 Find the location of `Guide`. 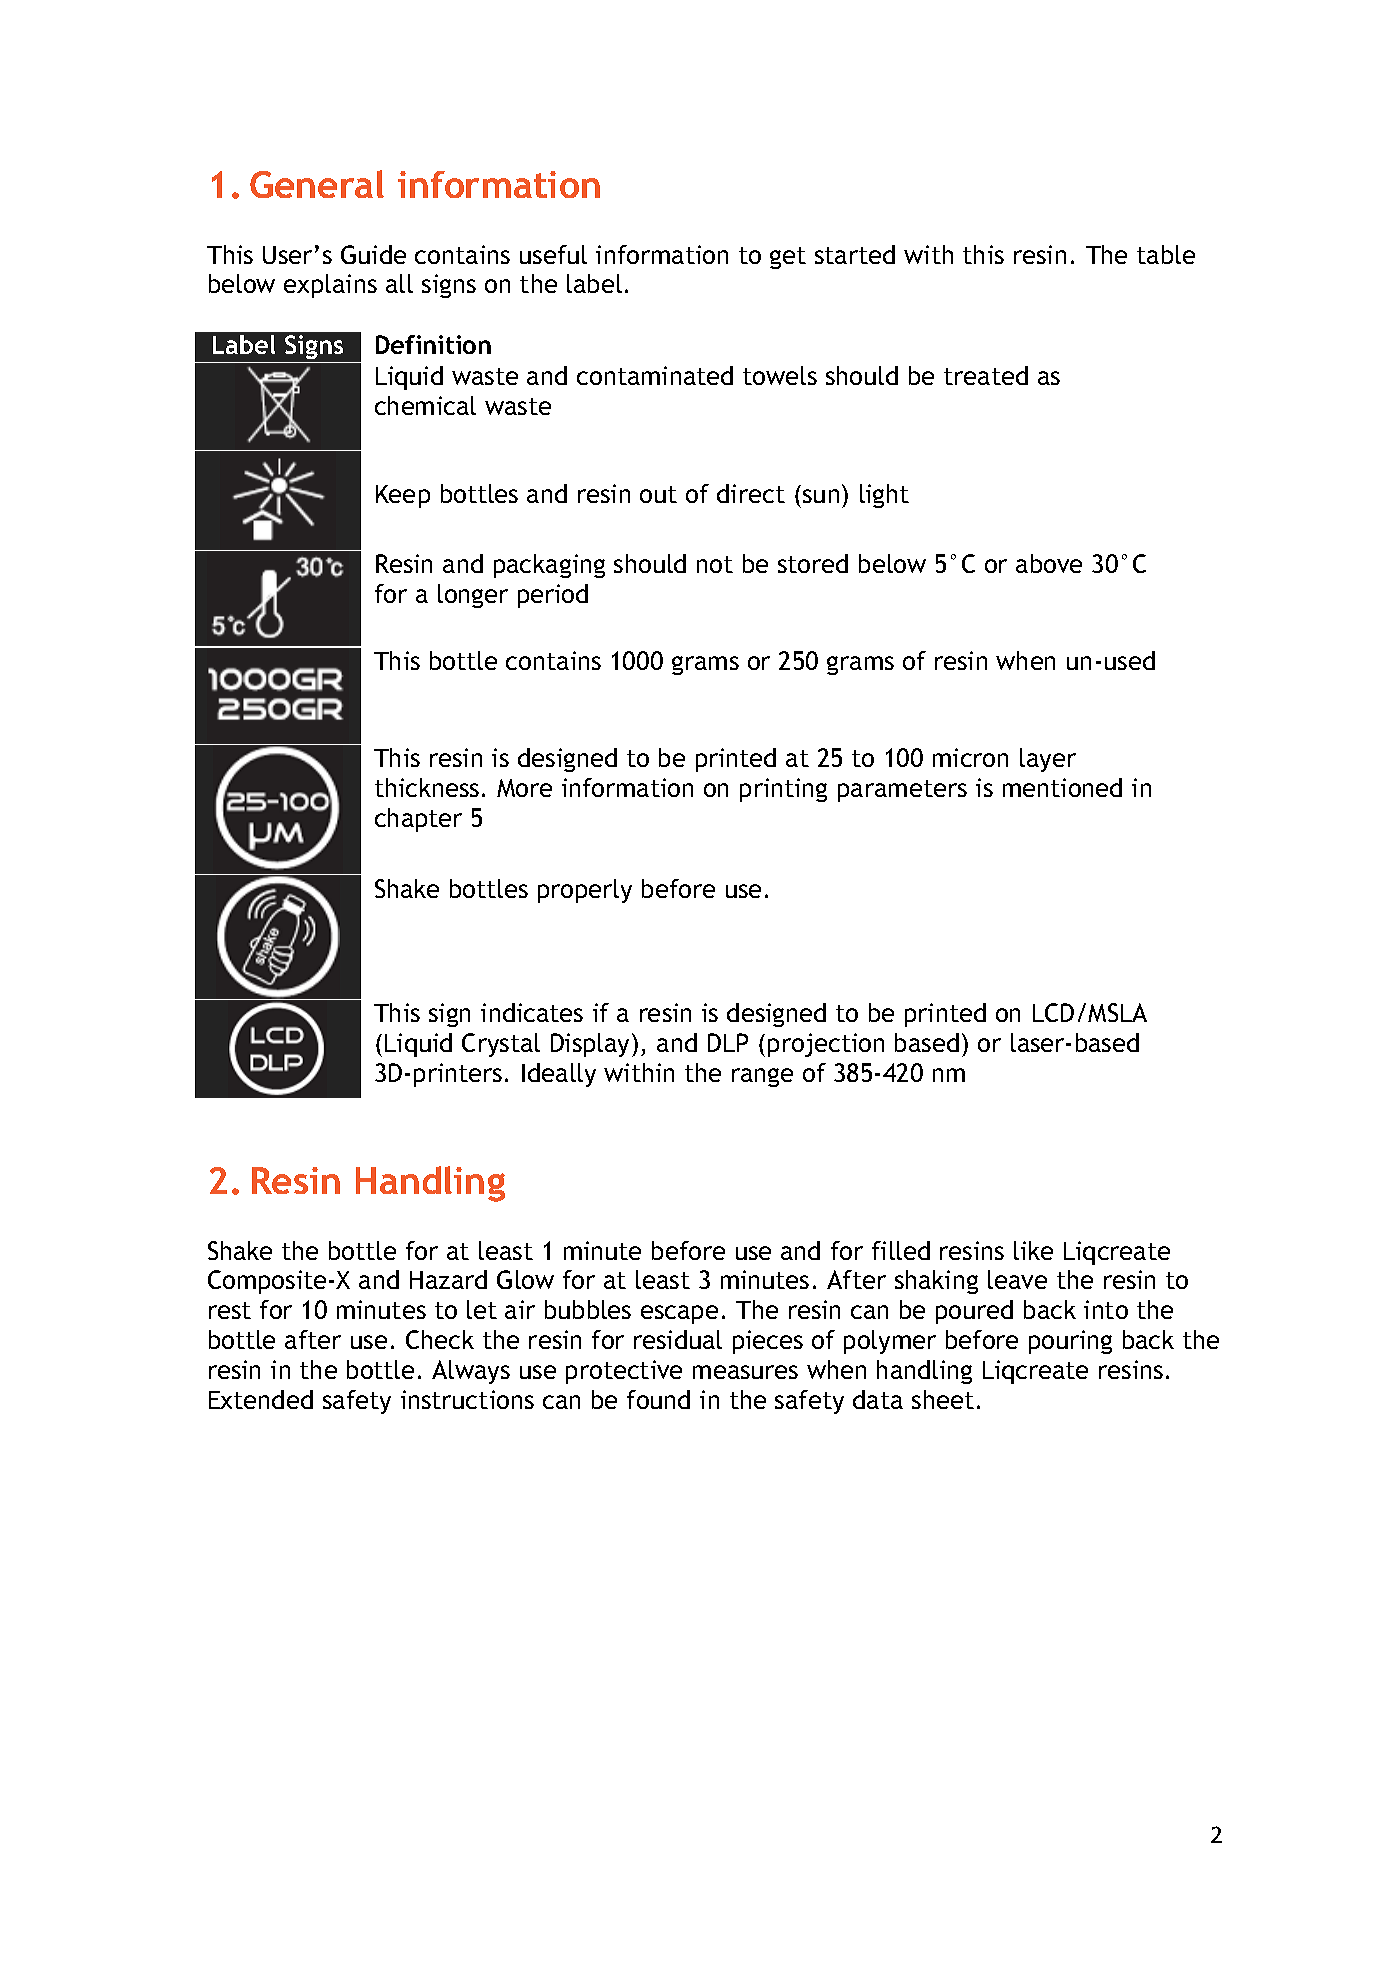

Guide is located at coordinates (373, 254).
